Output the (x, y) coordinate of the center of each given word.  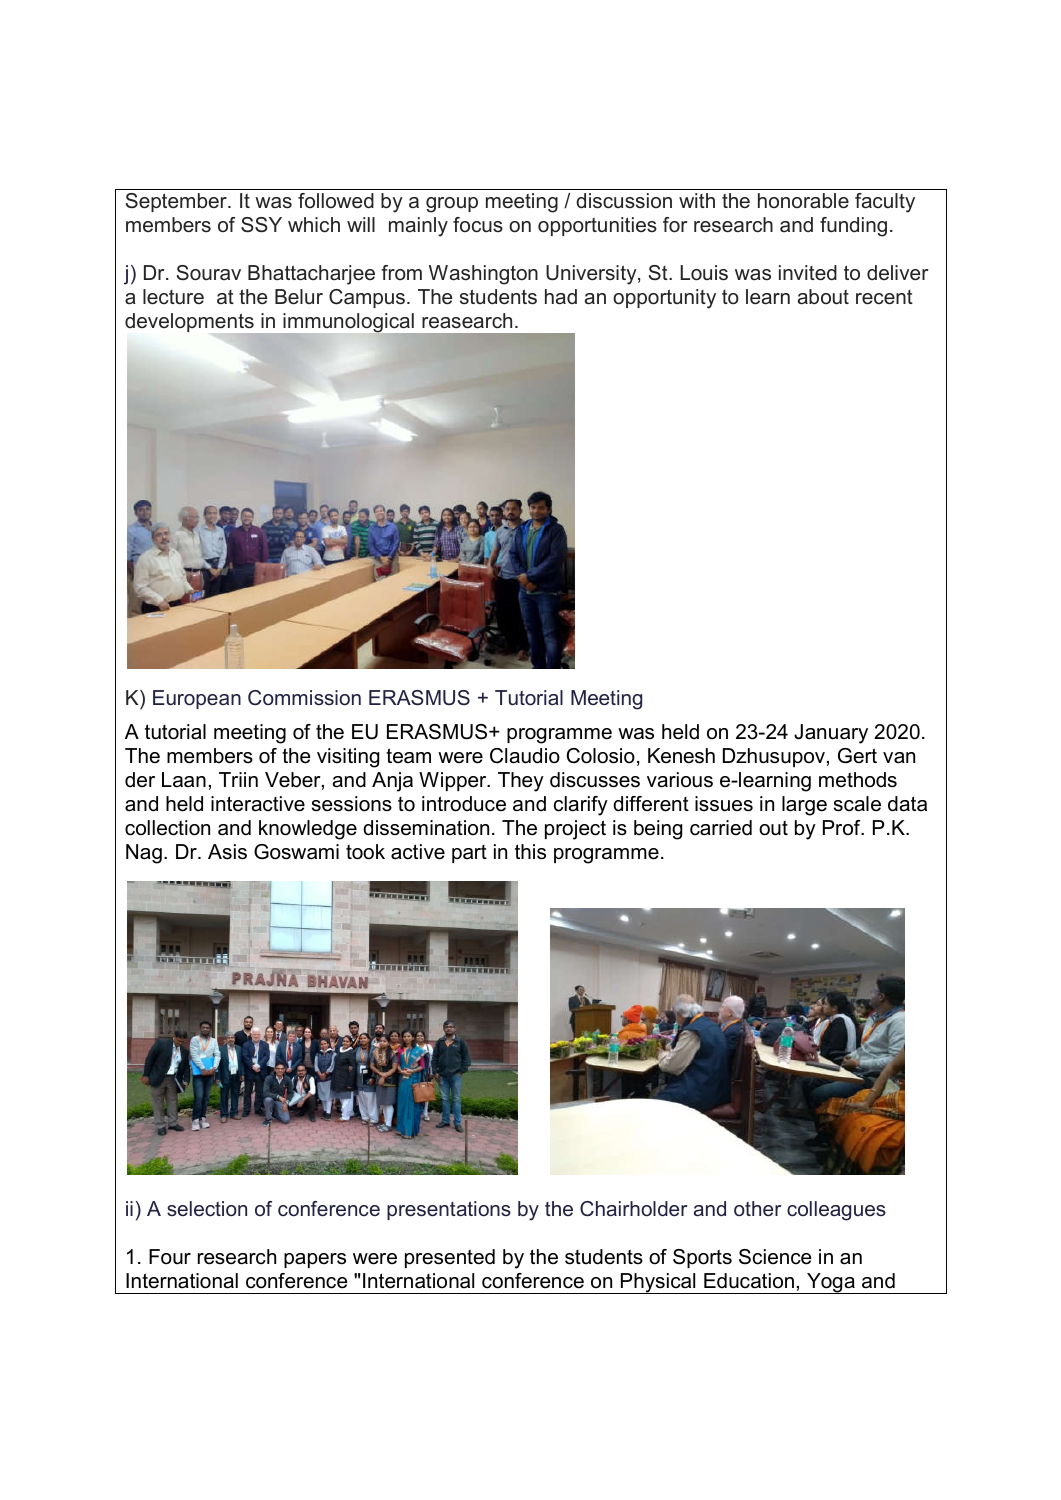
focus (478, 225)
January (831, 734)
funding (853, 227)
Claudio (525, 756)
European (197, 699)
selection (207, 1209)
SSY (261, 225)
